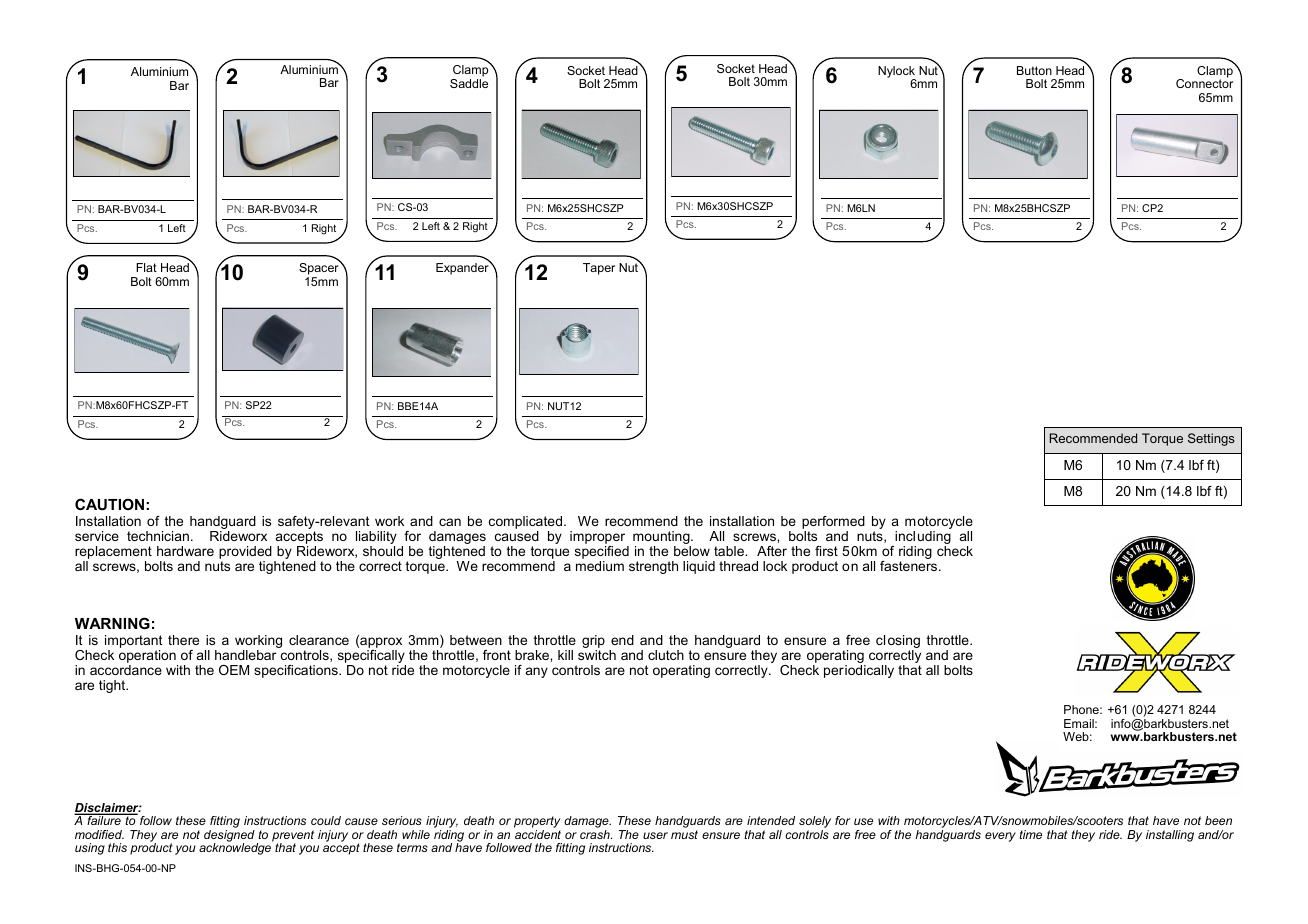 Image resolution: width=1308 pixels, height=924 pixels. Describe the element at coordinates (662, 539) in the screenshot. I see `mounting` at that location.
